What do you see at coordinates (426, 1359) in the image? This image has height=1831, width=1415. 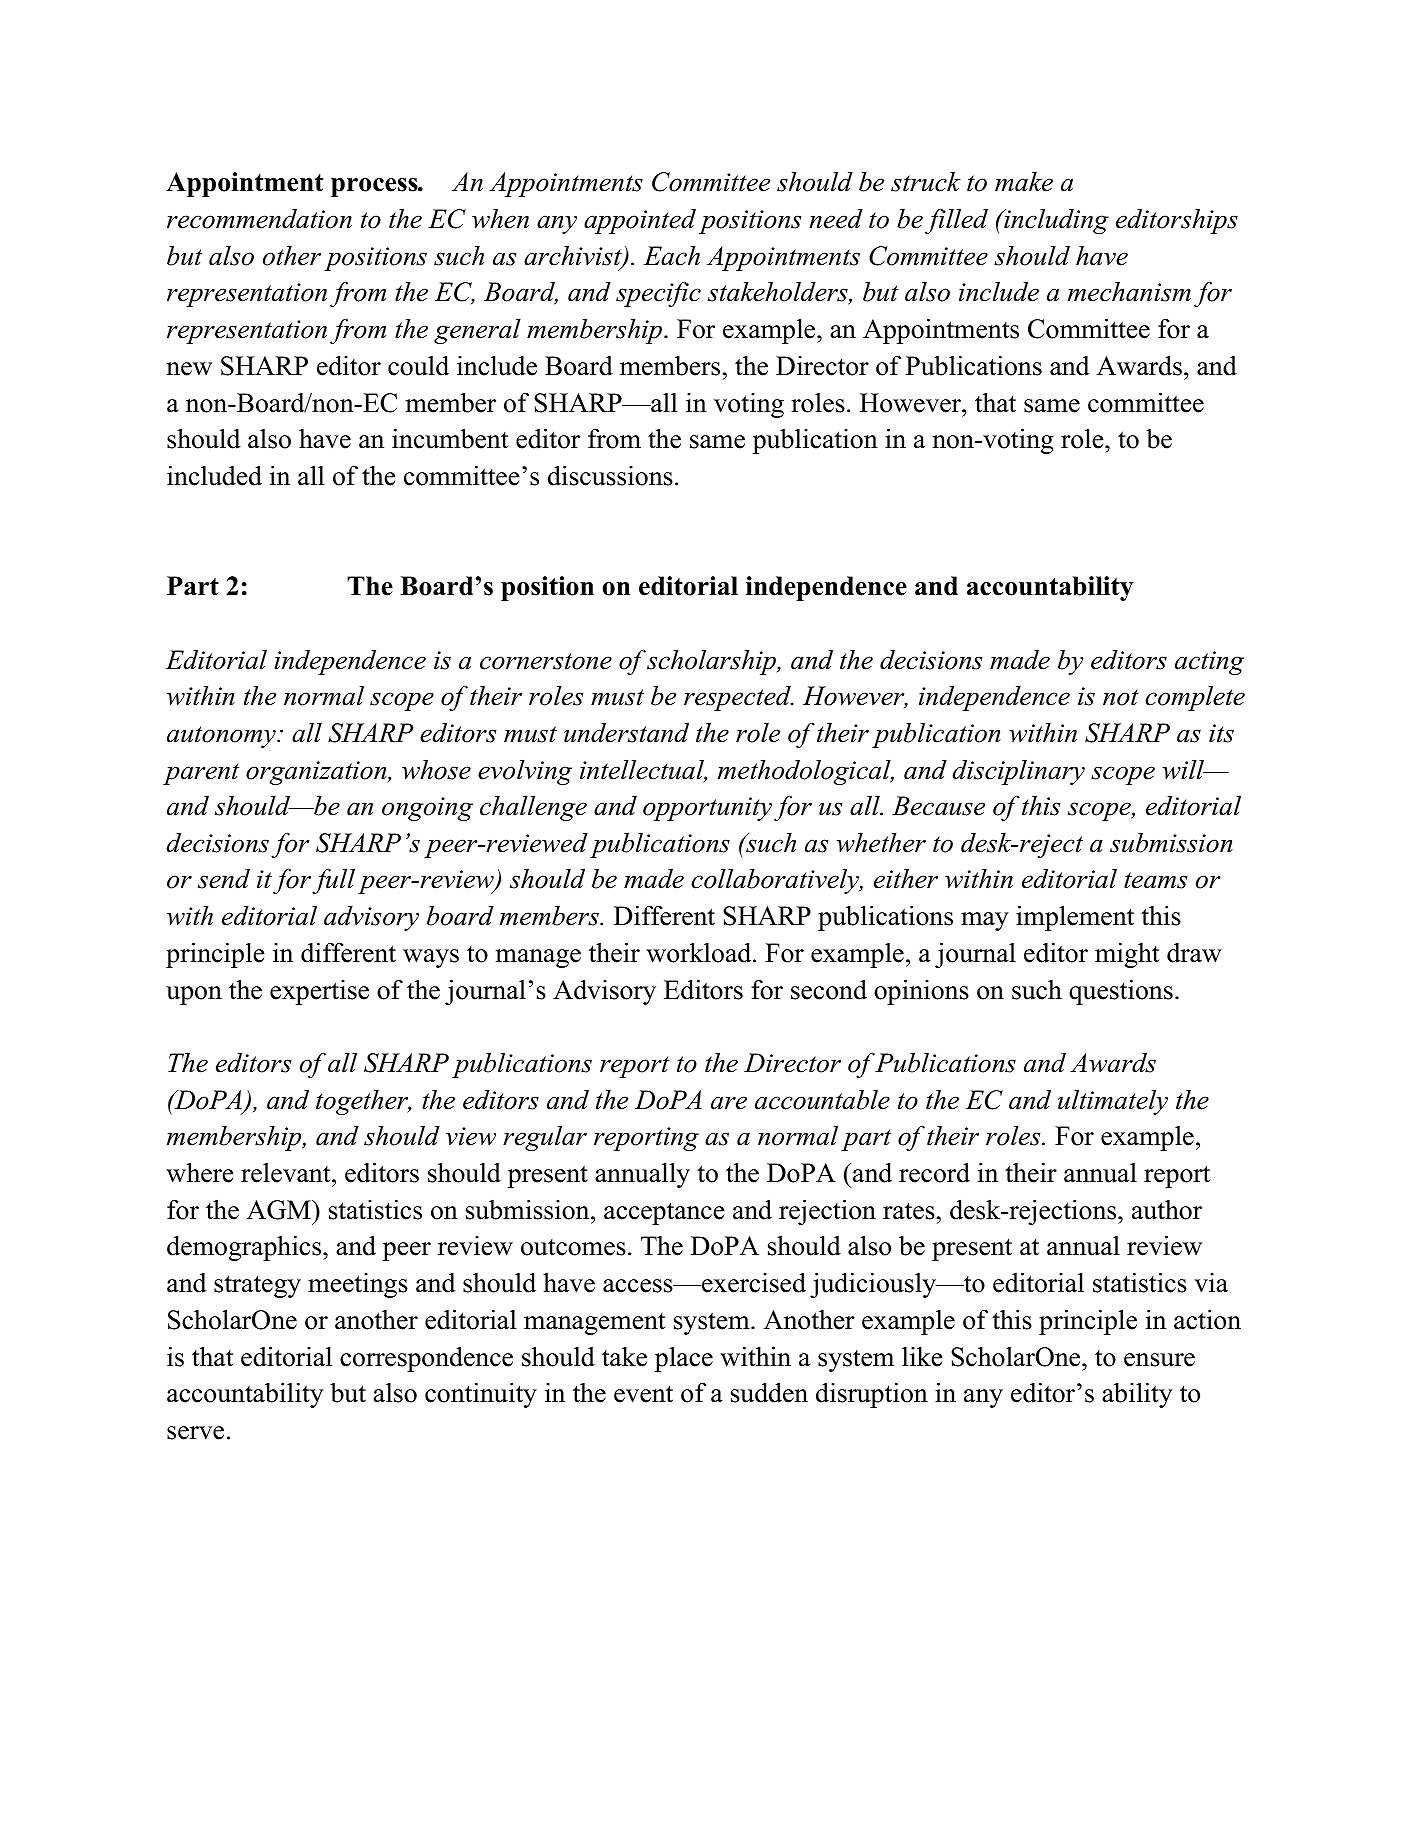 I see `correspondence` at bounding box center [426, 1359].
